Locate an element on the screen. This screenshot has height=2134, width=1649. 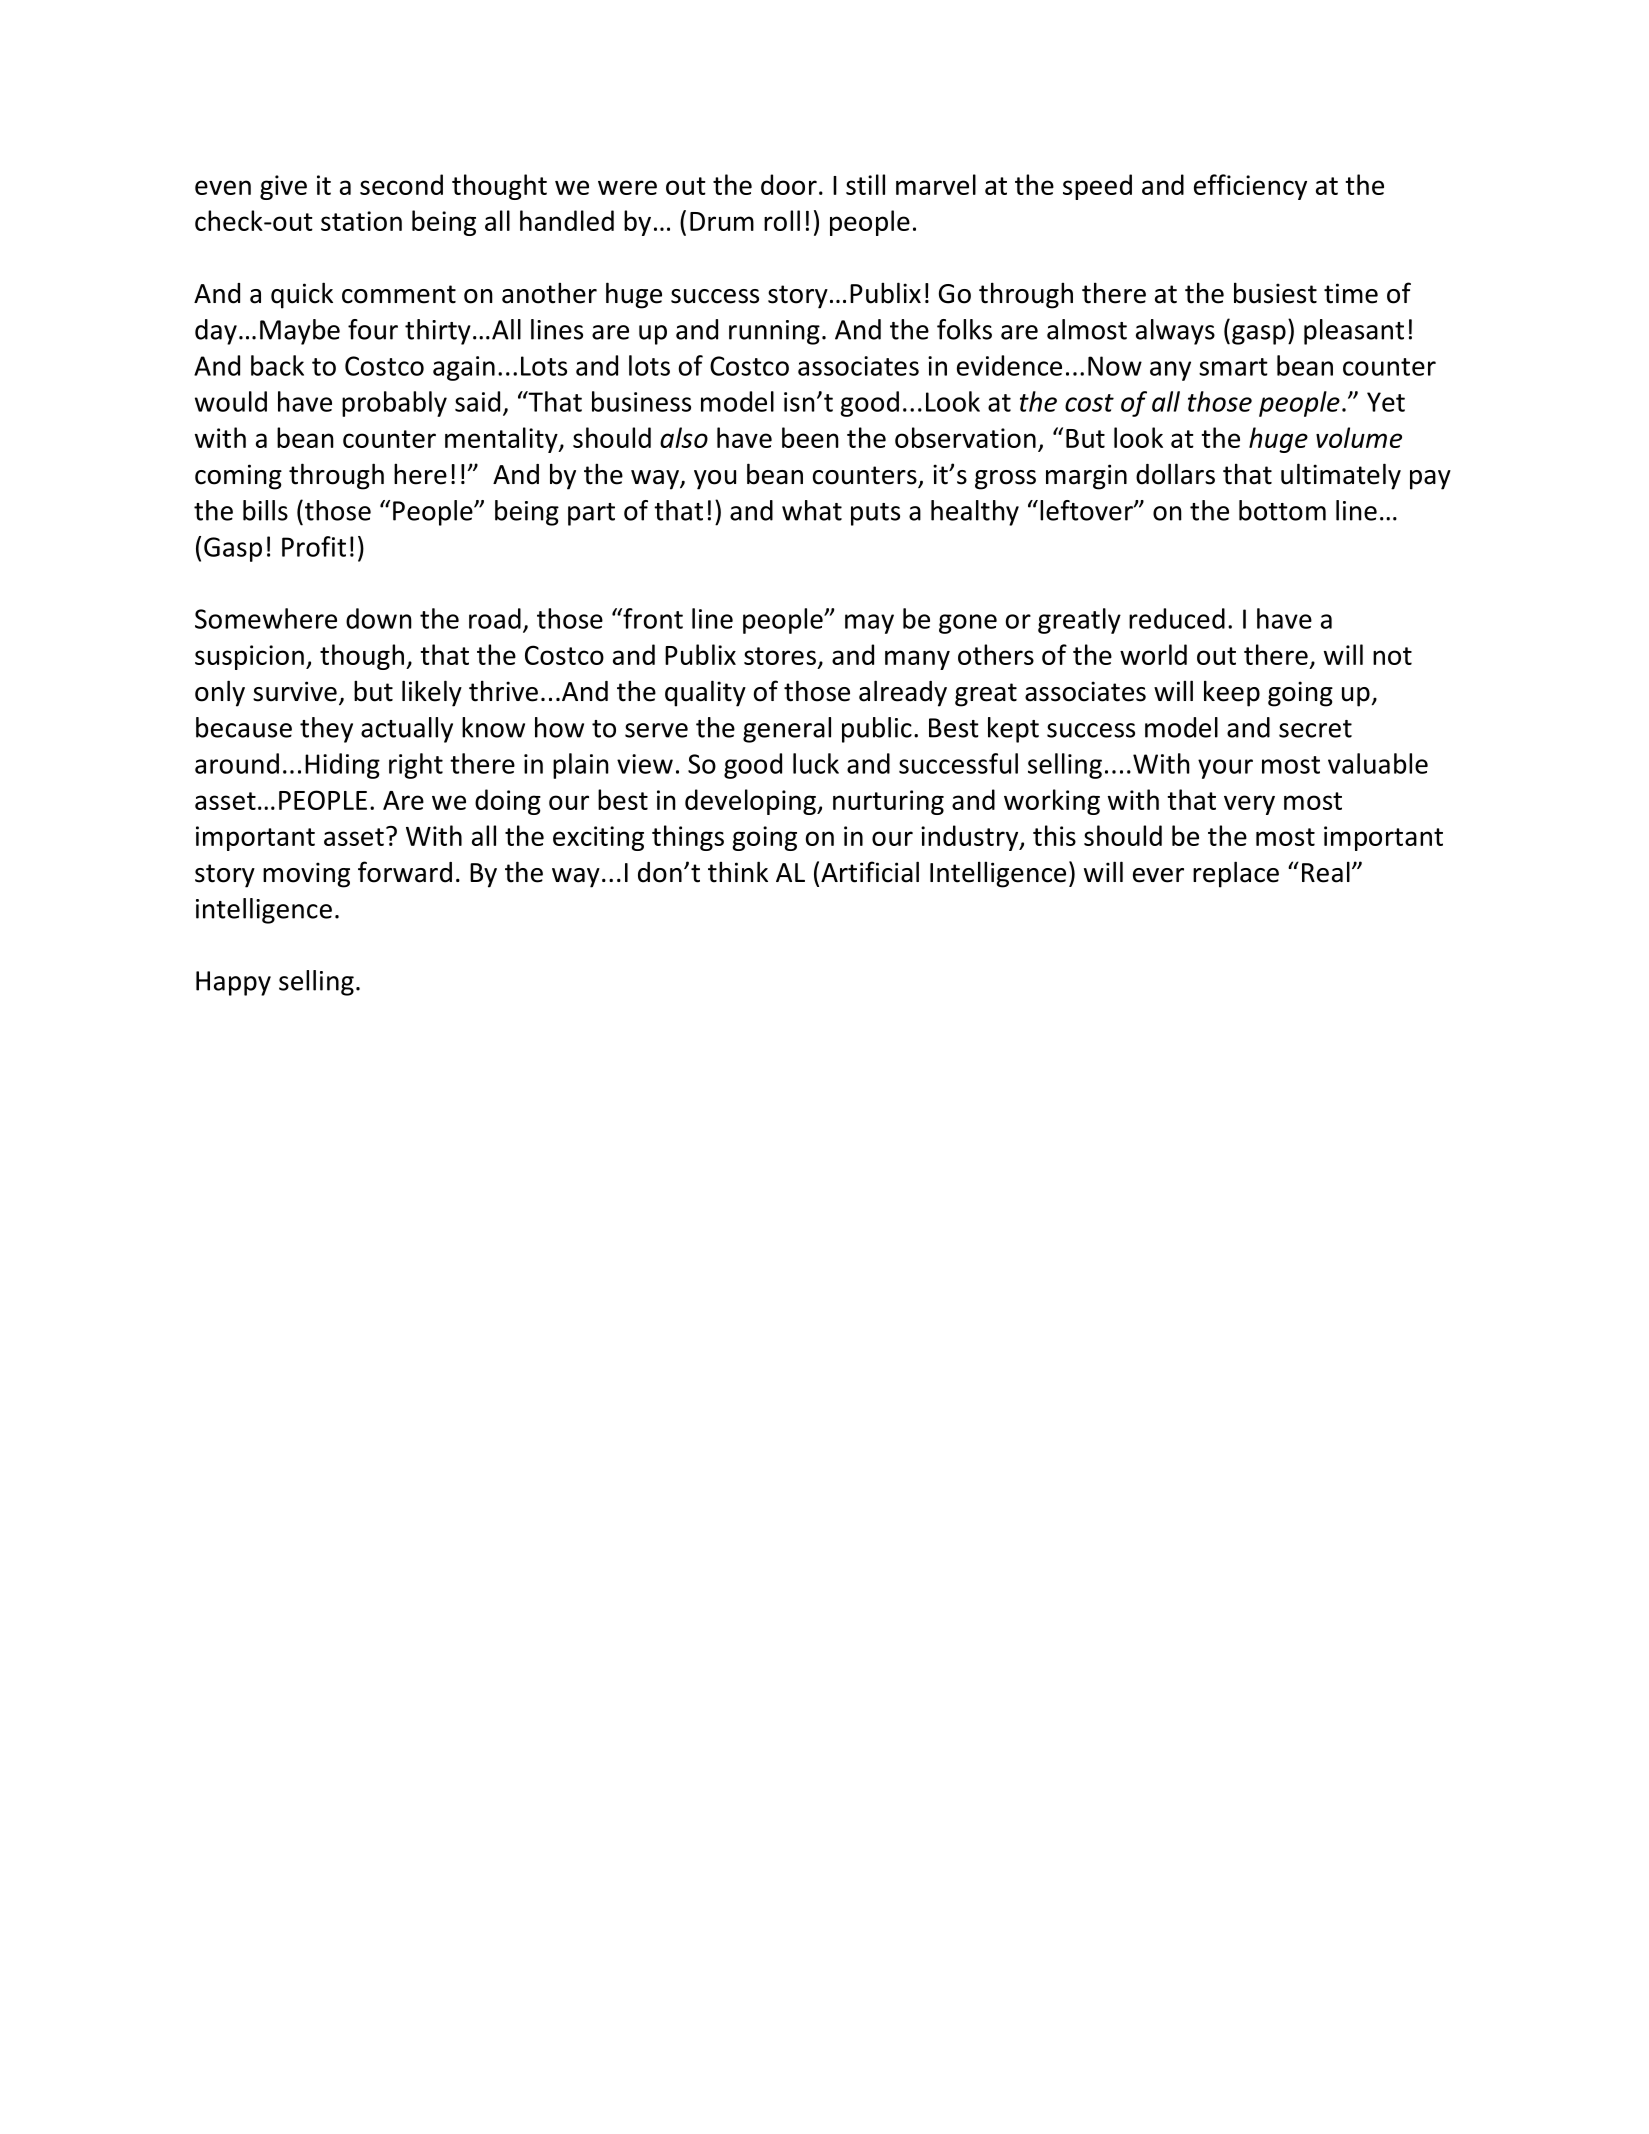
station is located at coordinates (361, 221).
